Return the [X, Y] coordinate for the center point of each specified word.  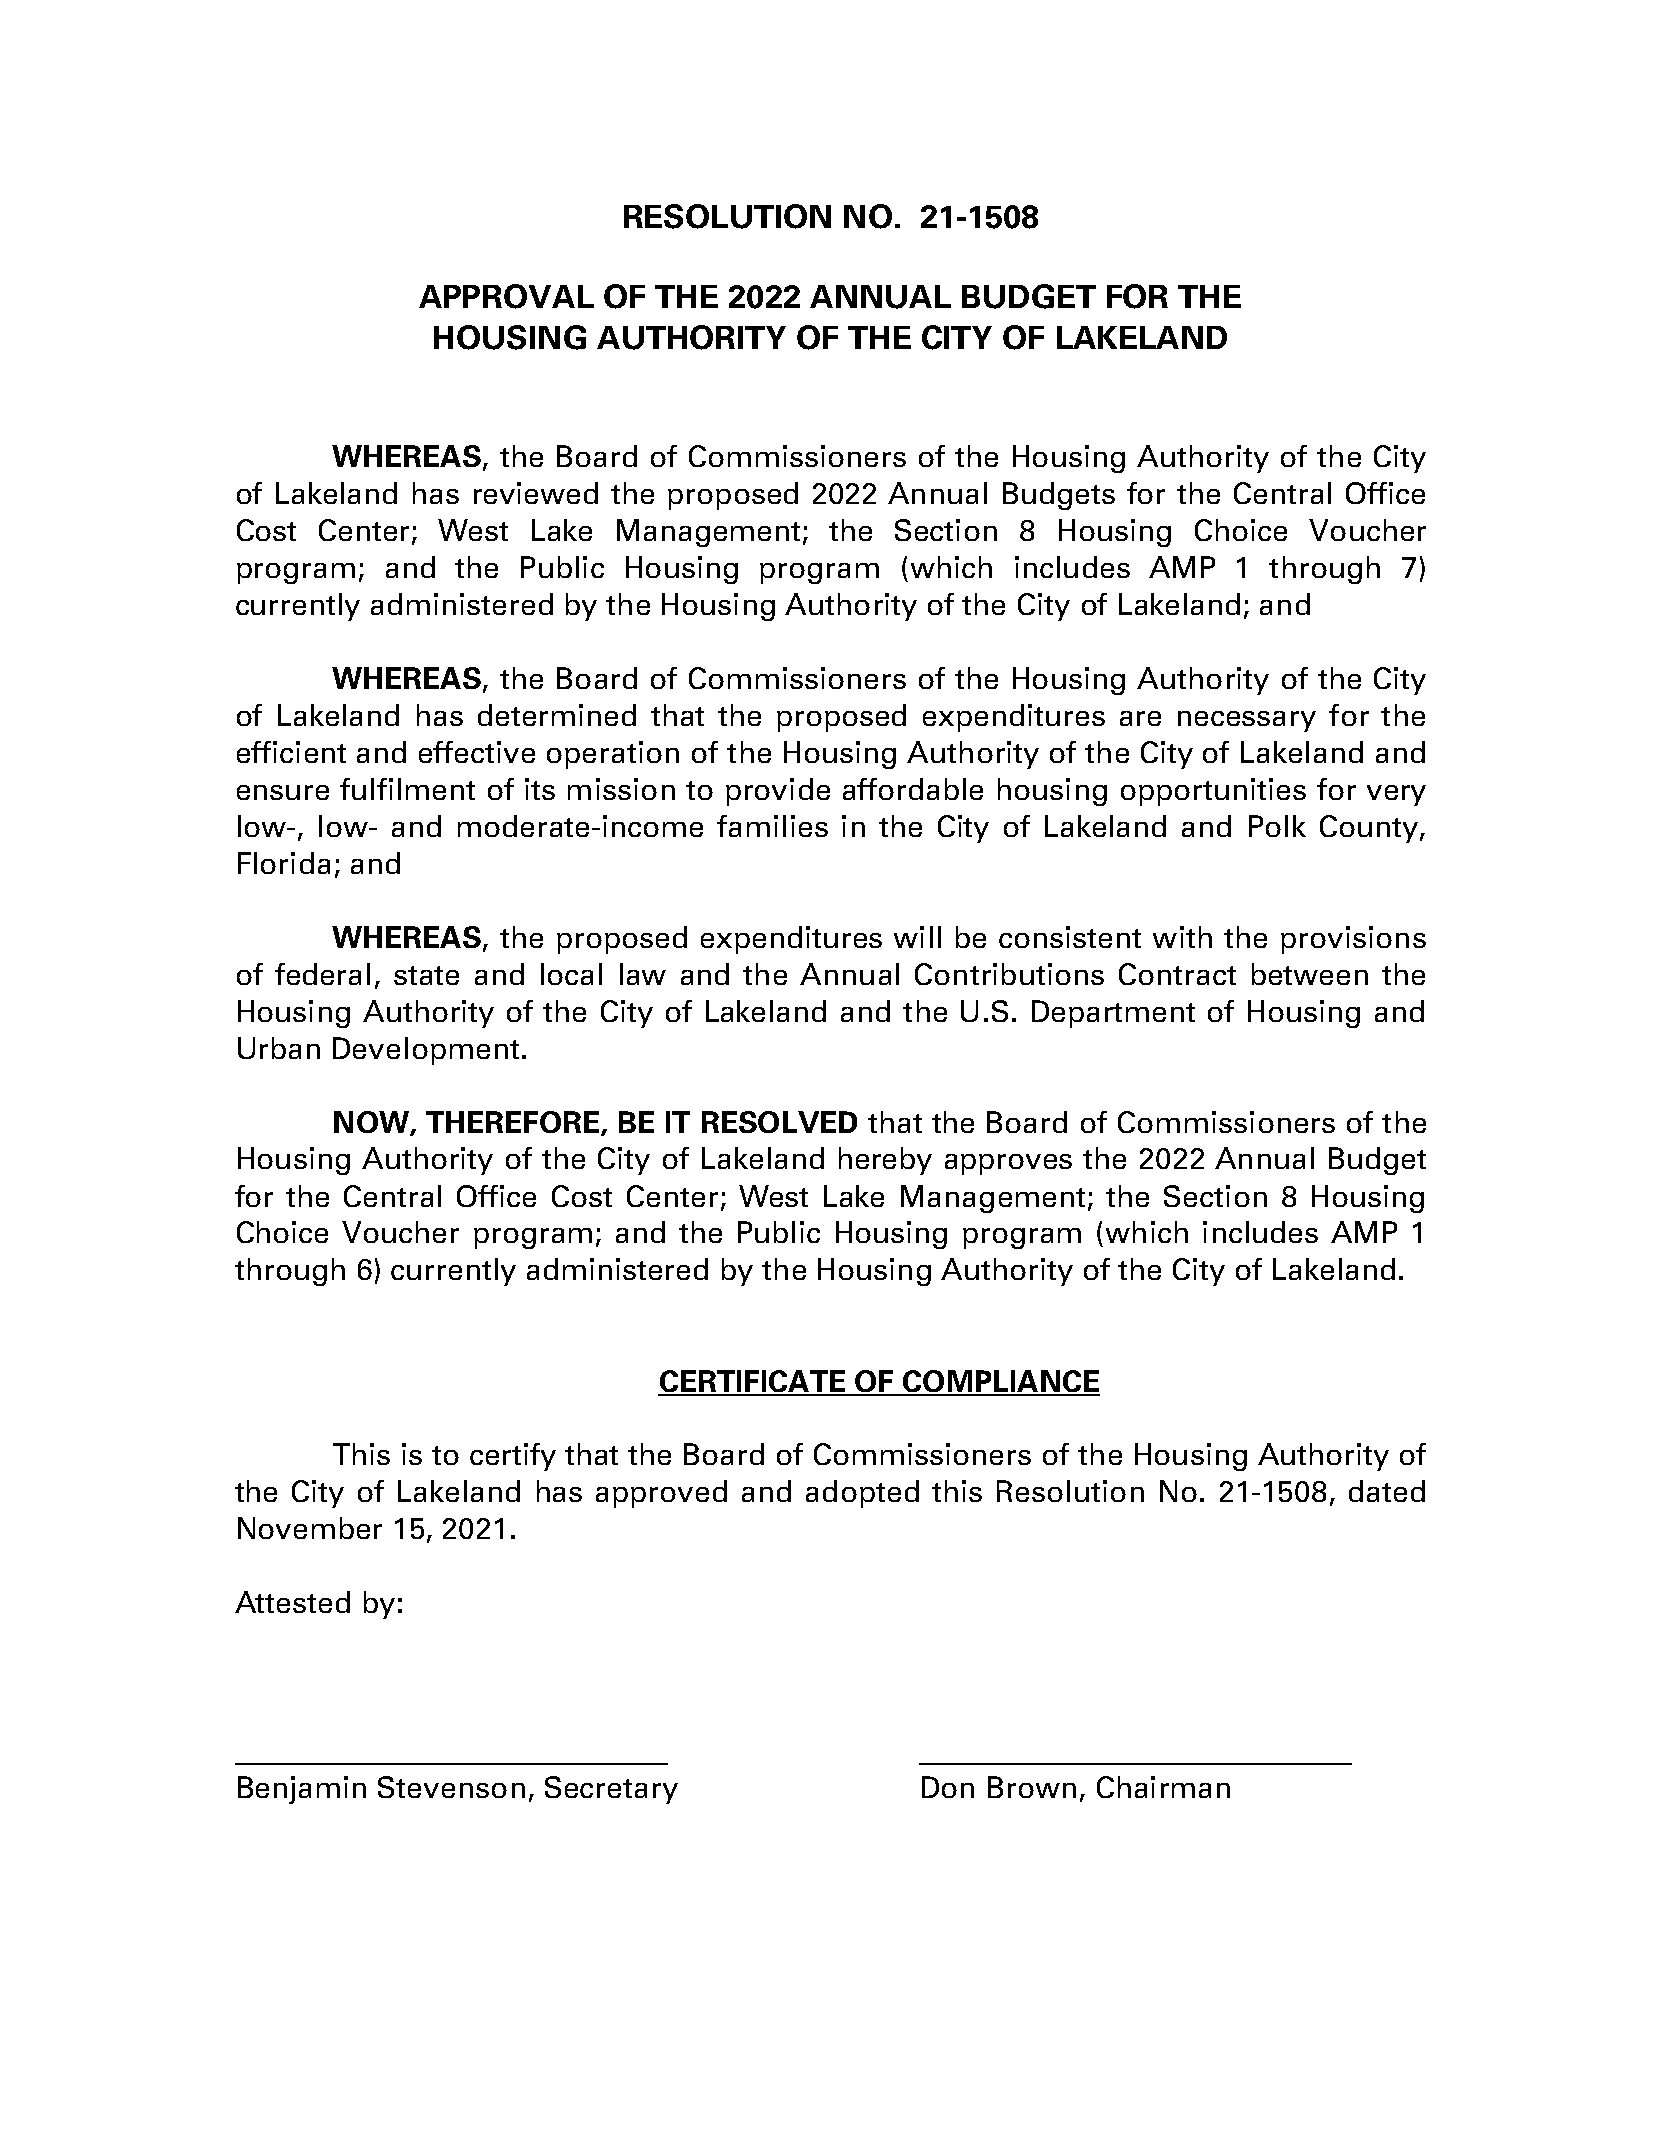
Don [948, 1787]
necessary [1247, 721]
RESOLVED [779, 1122]
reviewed [536, 493]
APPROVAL [506, 296]
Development [426, 1051]
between [1310, 974]
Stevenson [451, 1787]
